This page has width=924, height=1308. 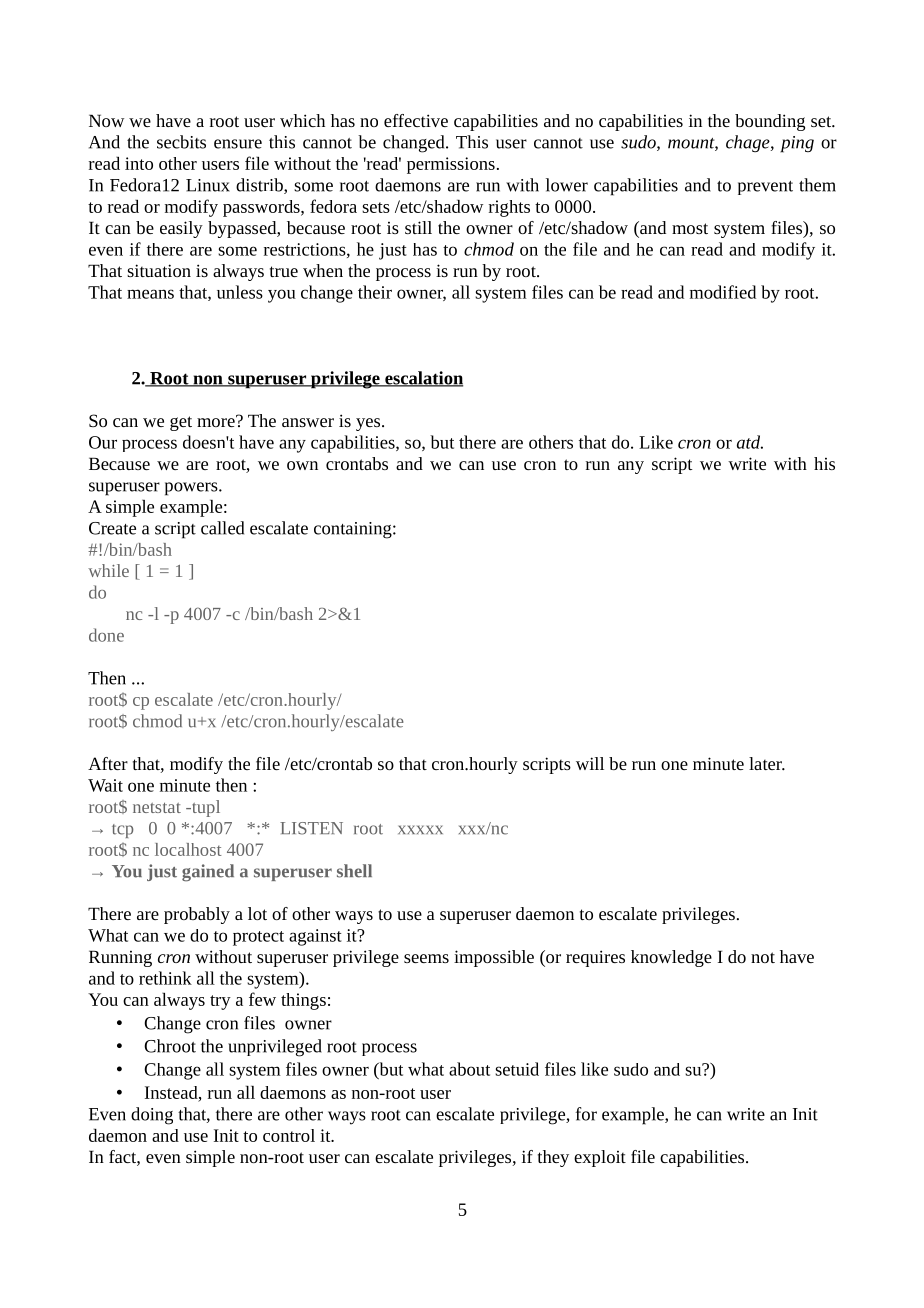 I want to click on doing, so click(x=152, y=1116).
